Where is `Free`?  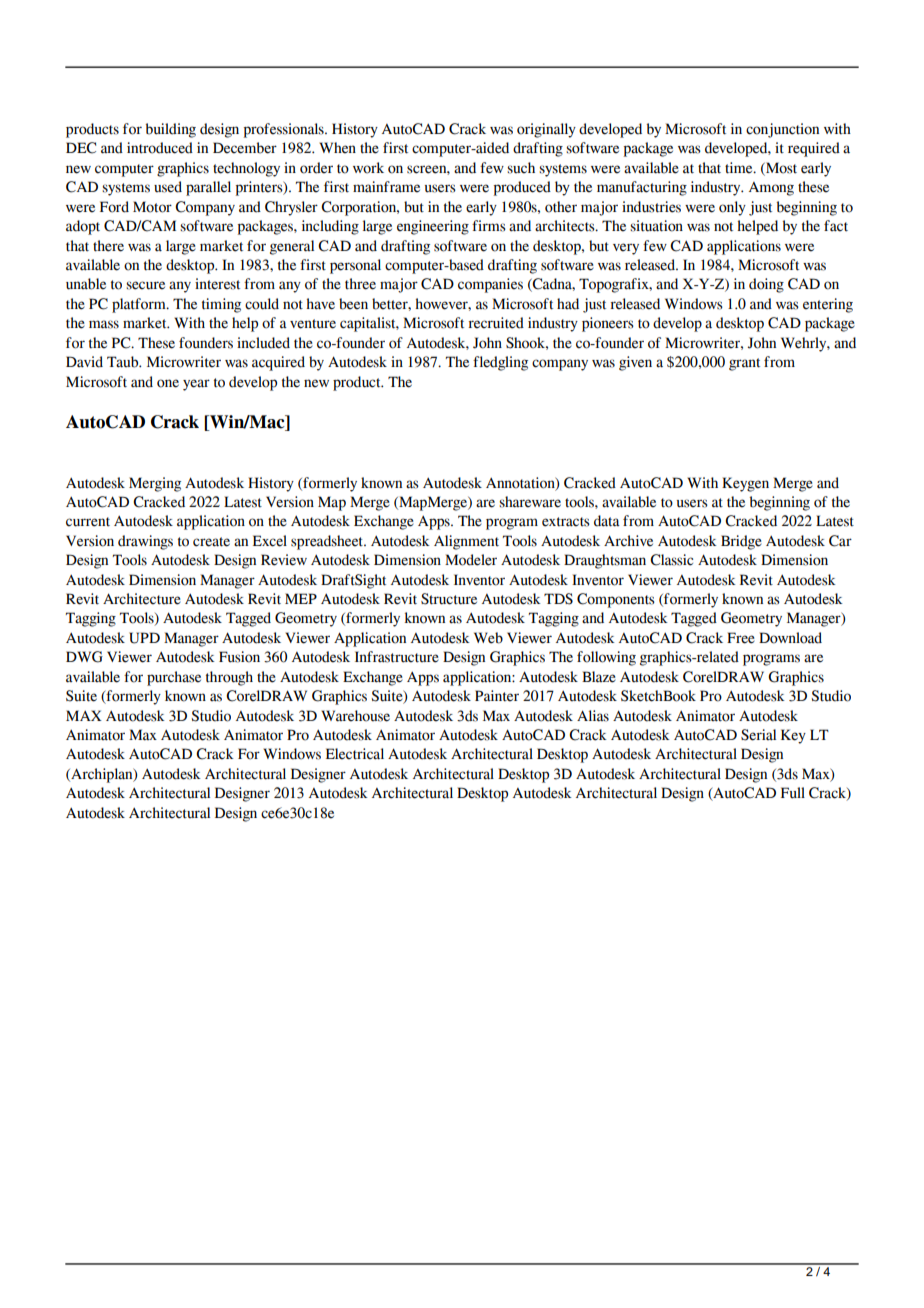
Free is located at coordinates (741, 638).
